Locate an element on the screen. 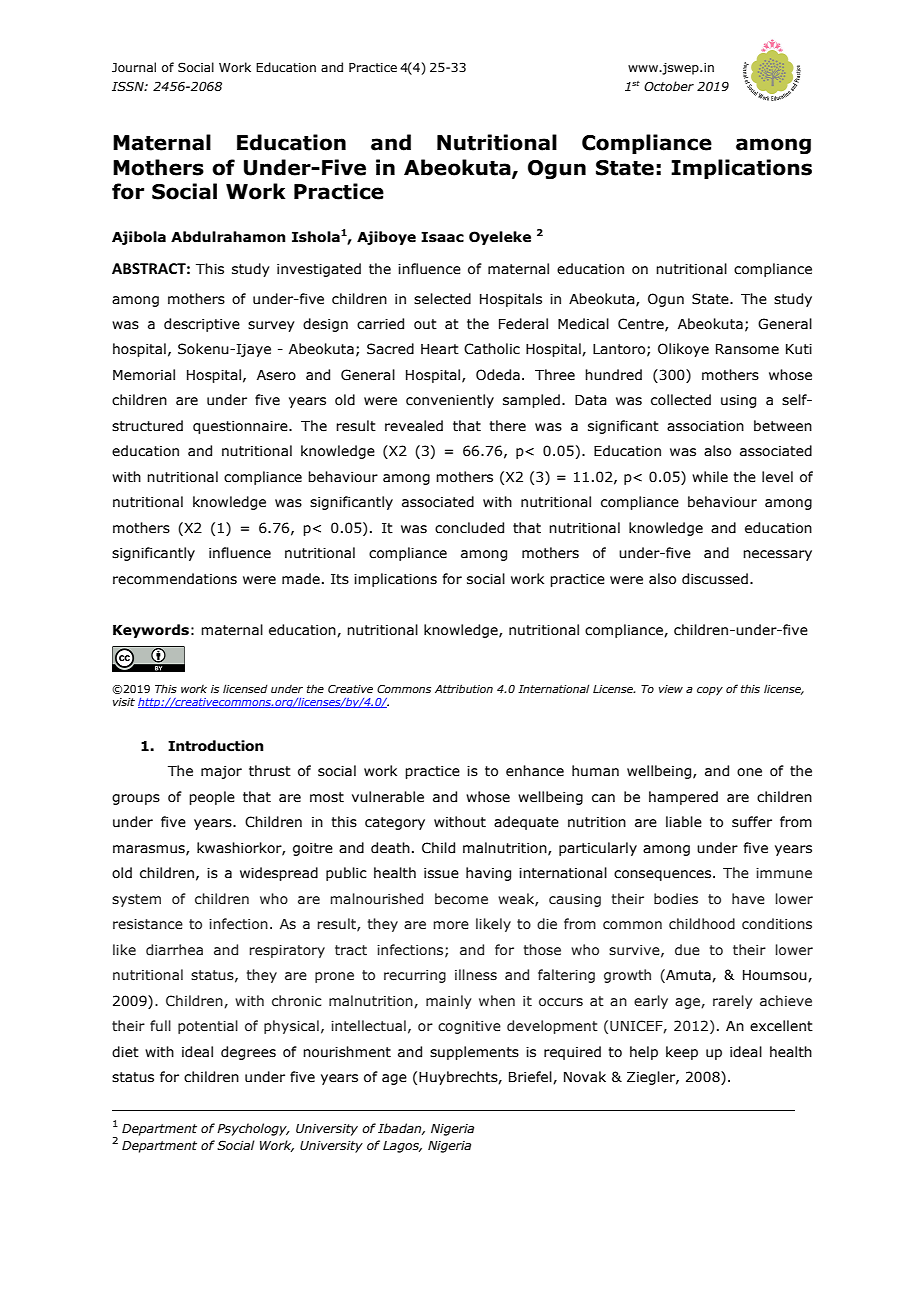 The height and width of the screenshot is (1308, 924). October is located at coordinates (669, 86).
